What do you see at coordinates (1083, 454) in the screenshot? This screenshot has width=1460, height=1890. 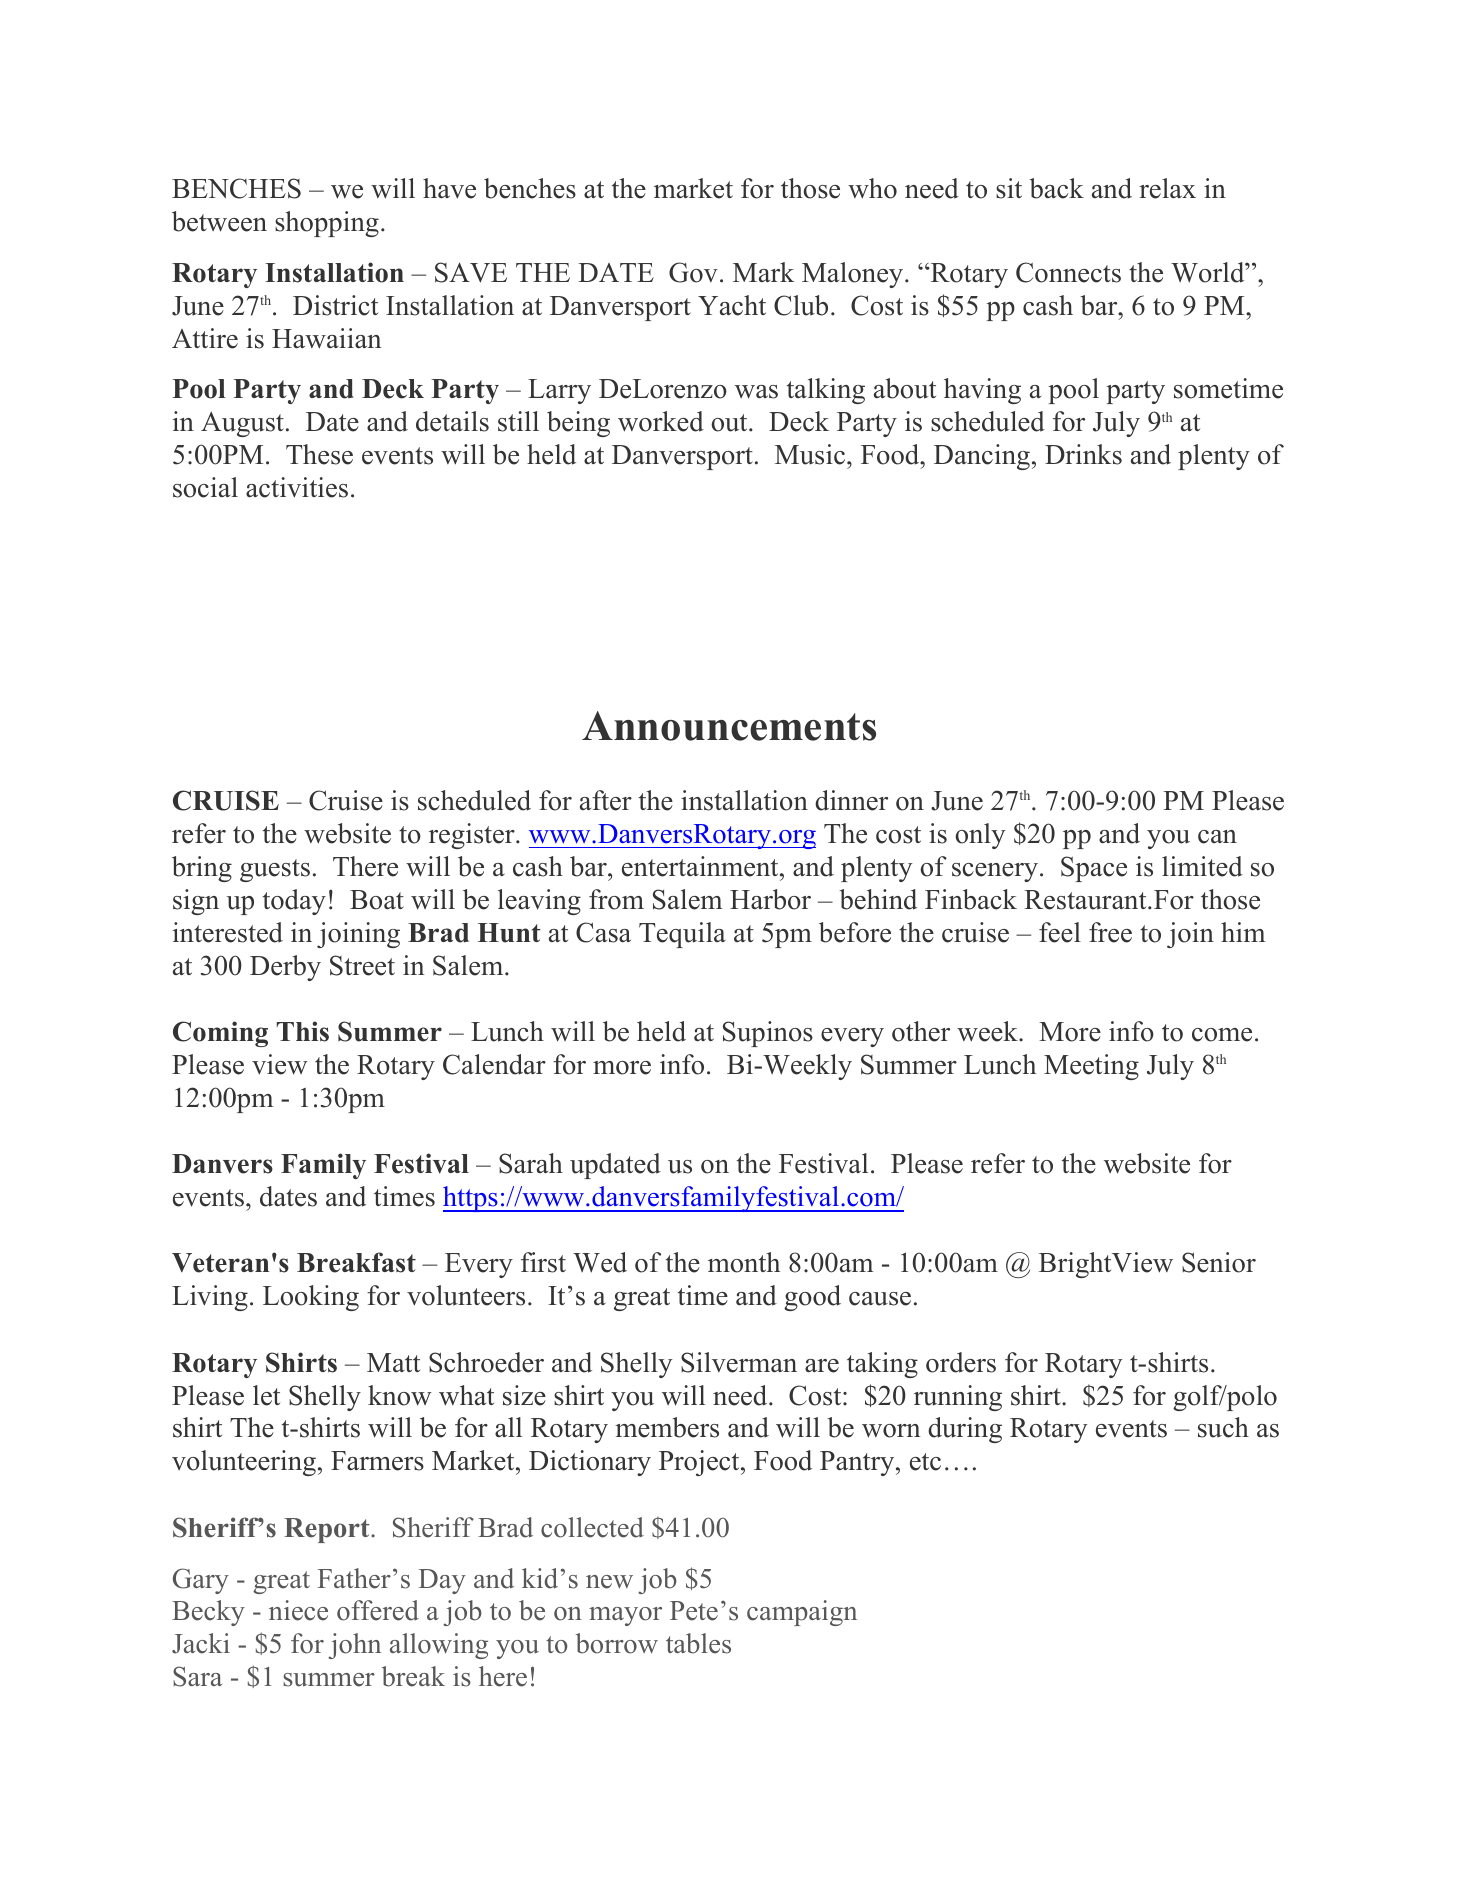 I see `Drinks` at bounding box center [1083, 454].
